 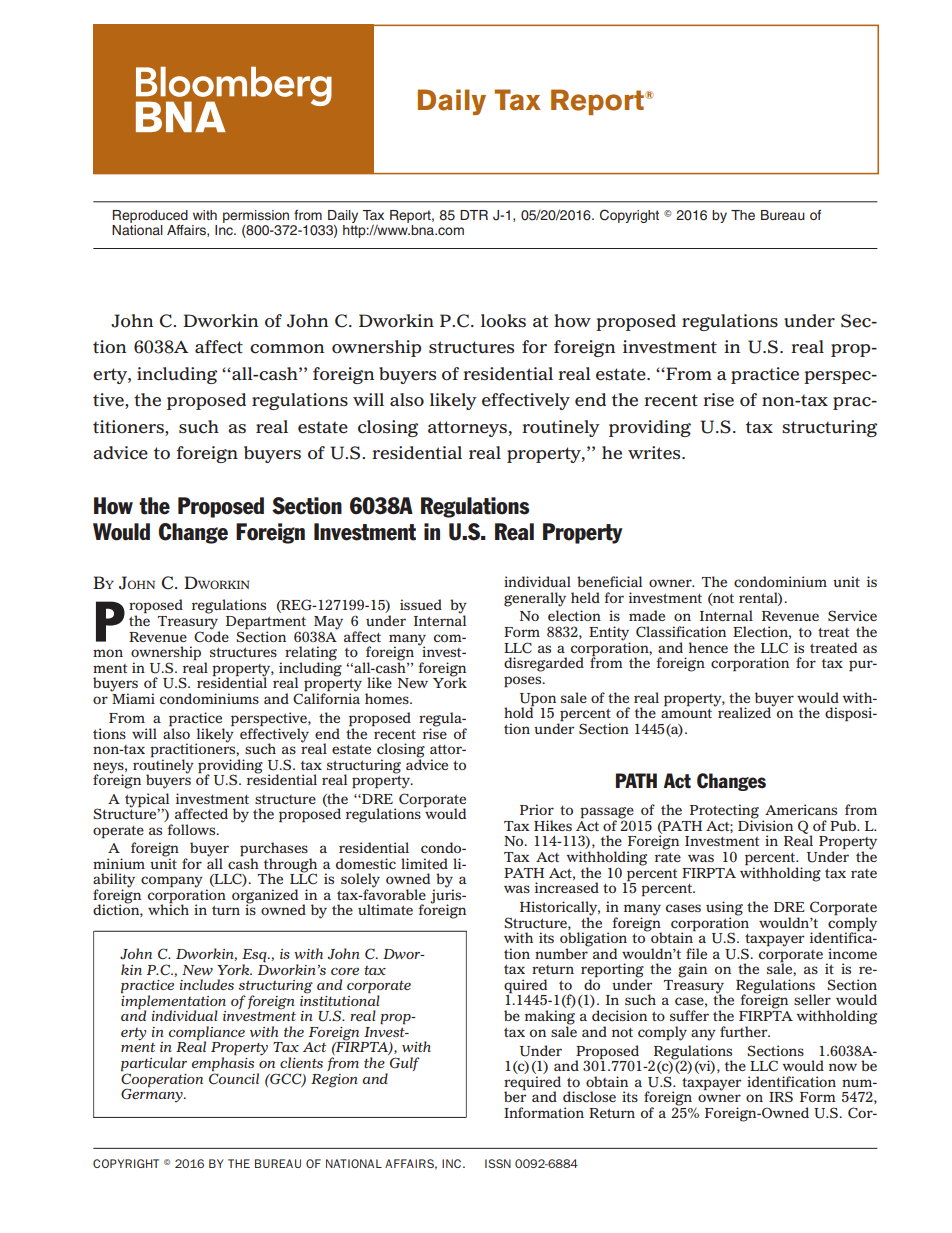 I want to click on permission, so click(x=256, y=216).
